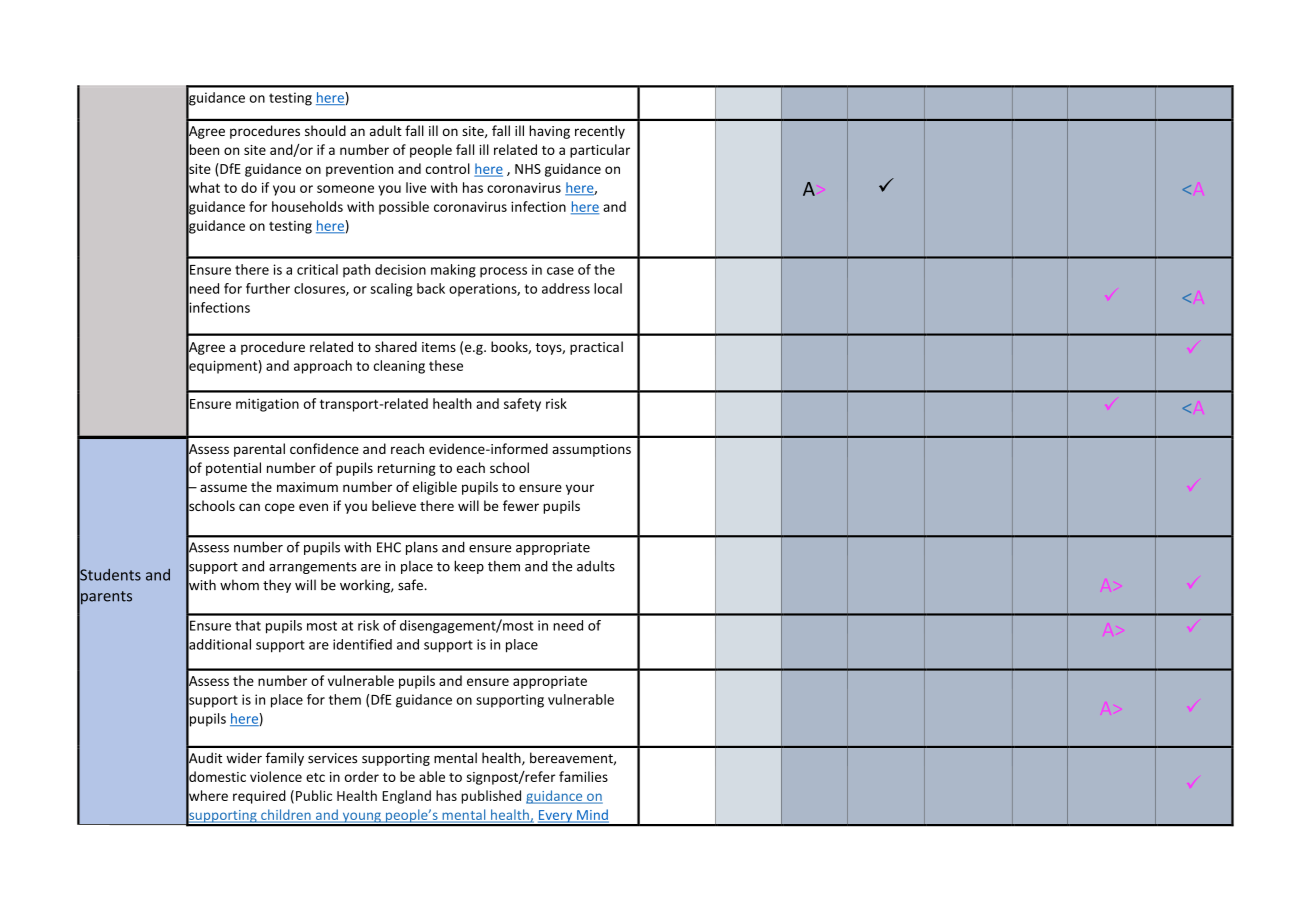 The height and width of the document is (924, 1307). I want to click on plans, so click(422, 548).
